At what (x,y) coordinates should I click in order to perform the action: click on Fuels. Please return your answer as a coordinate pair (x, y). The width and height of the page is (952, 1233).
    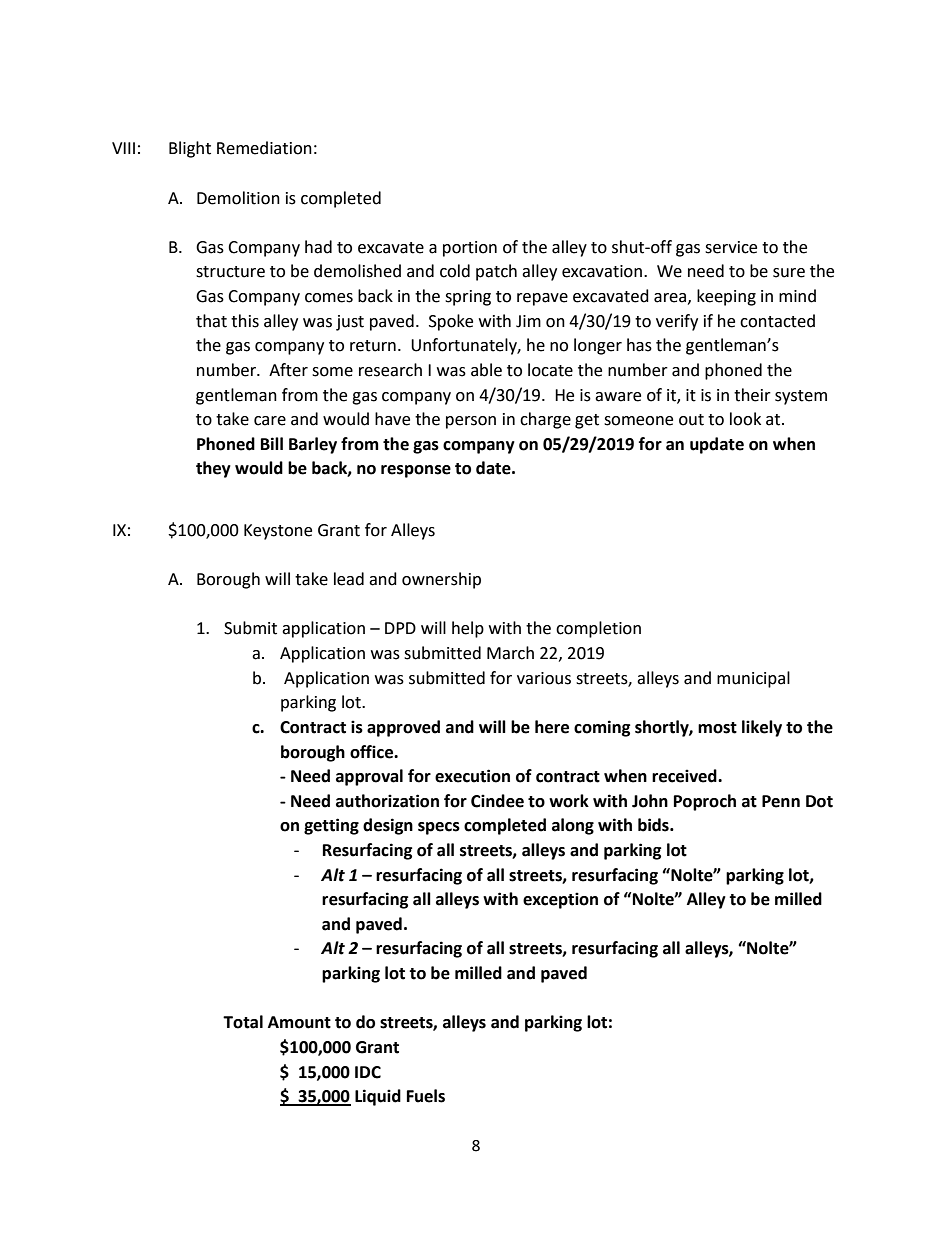
    Looking at the image, I should click on (426, 1096).
